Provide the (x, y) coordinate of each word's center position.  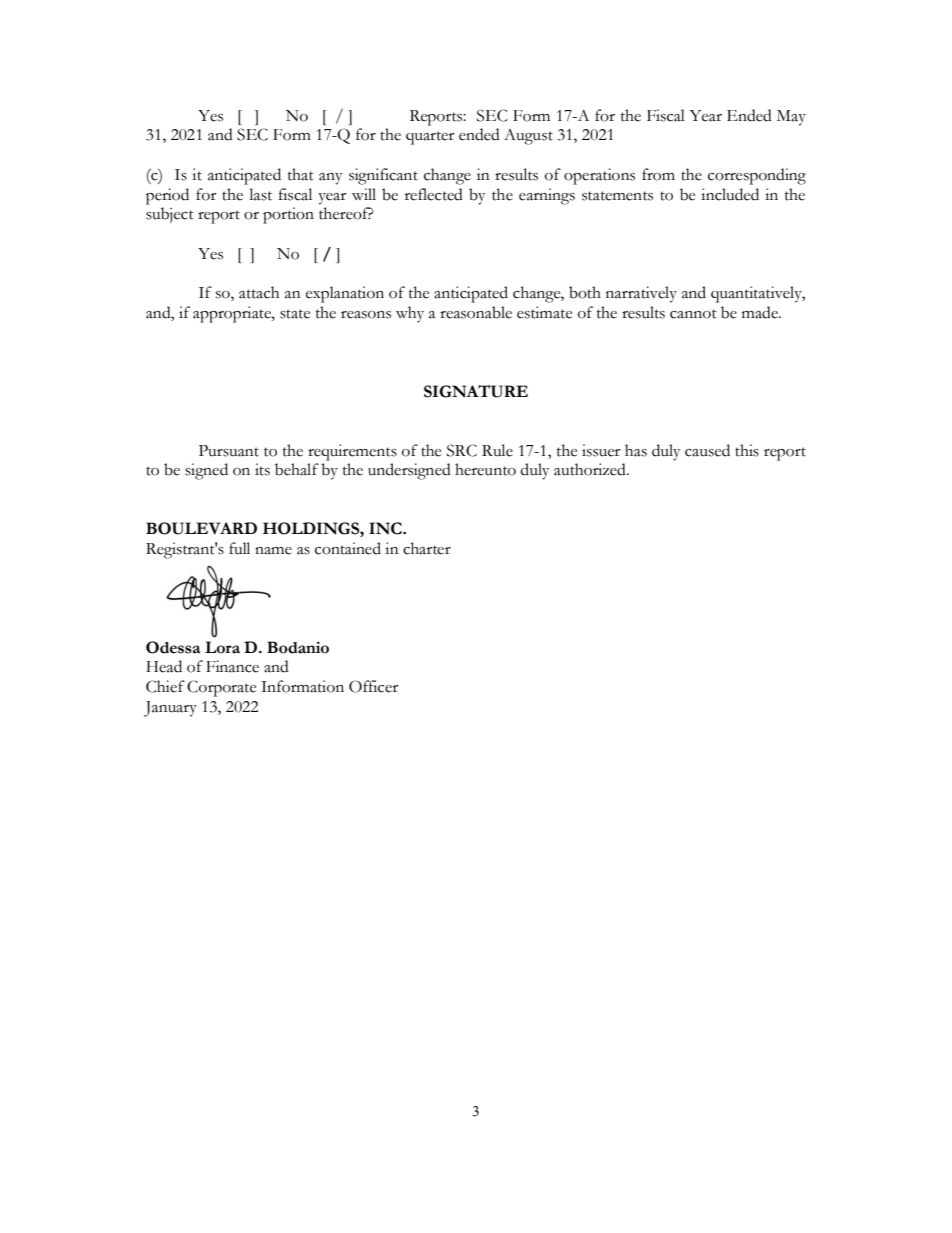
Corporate (221, 688)
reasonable (476, 312)
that (301, 174)
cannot (693, 314)
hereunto (485, 469)
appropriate (233, 314)
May (791, 118)
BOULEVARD (201, 528)
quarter (430, 138)
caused (707, 450)
